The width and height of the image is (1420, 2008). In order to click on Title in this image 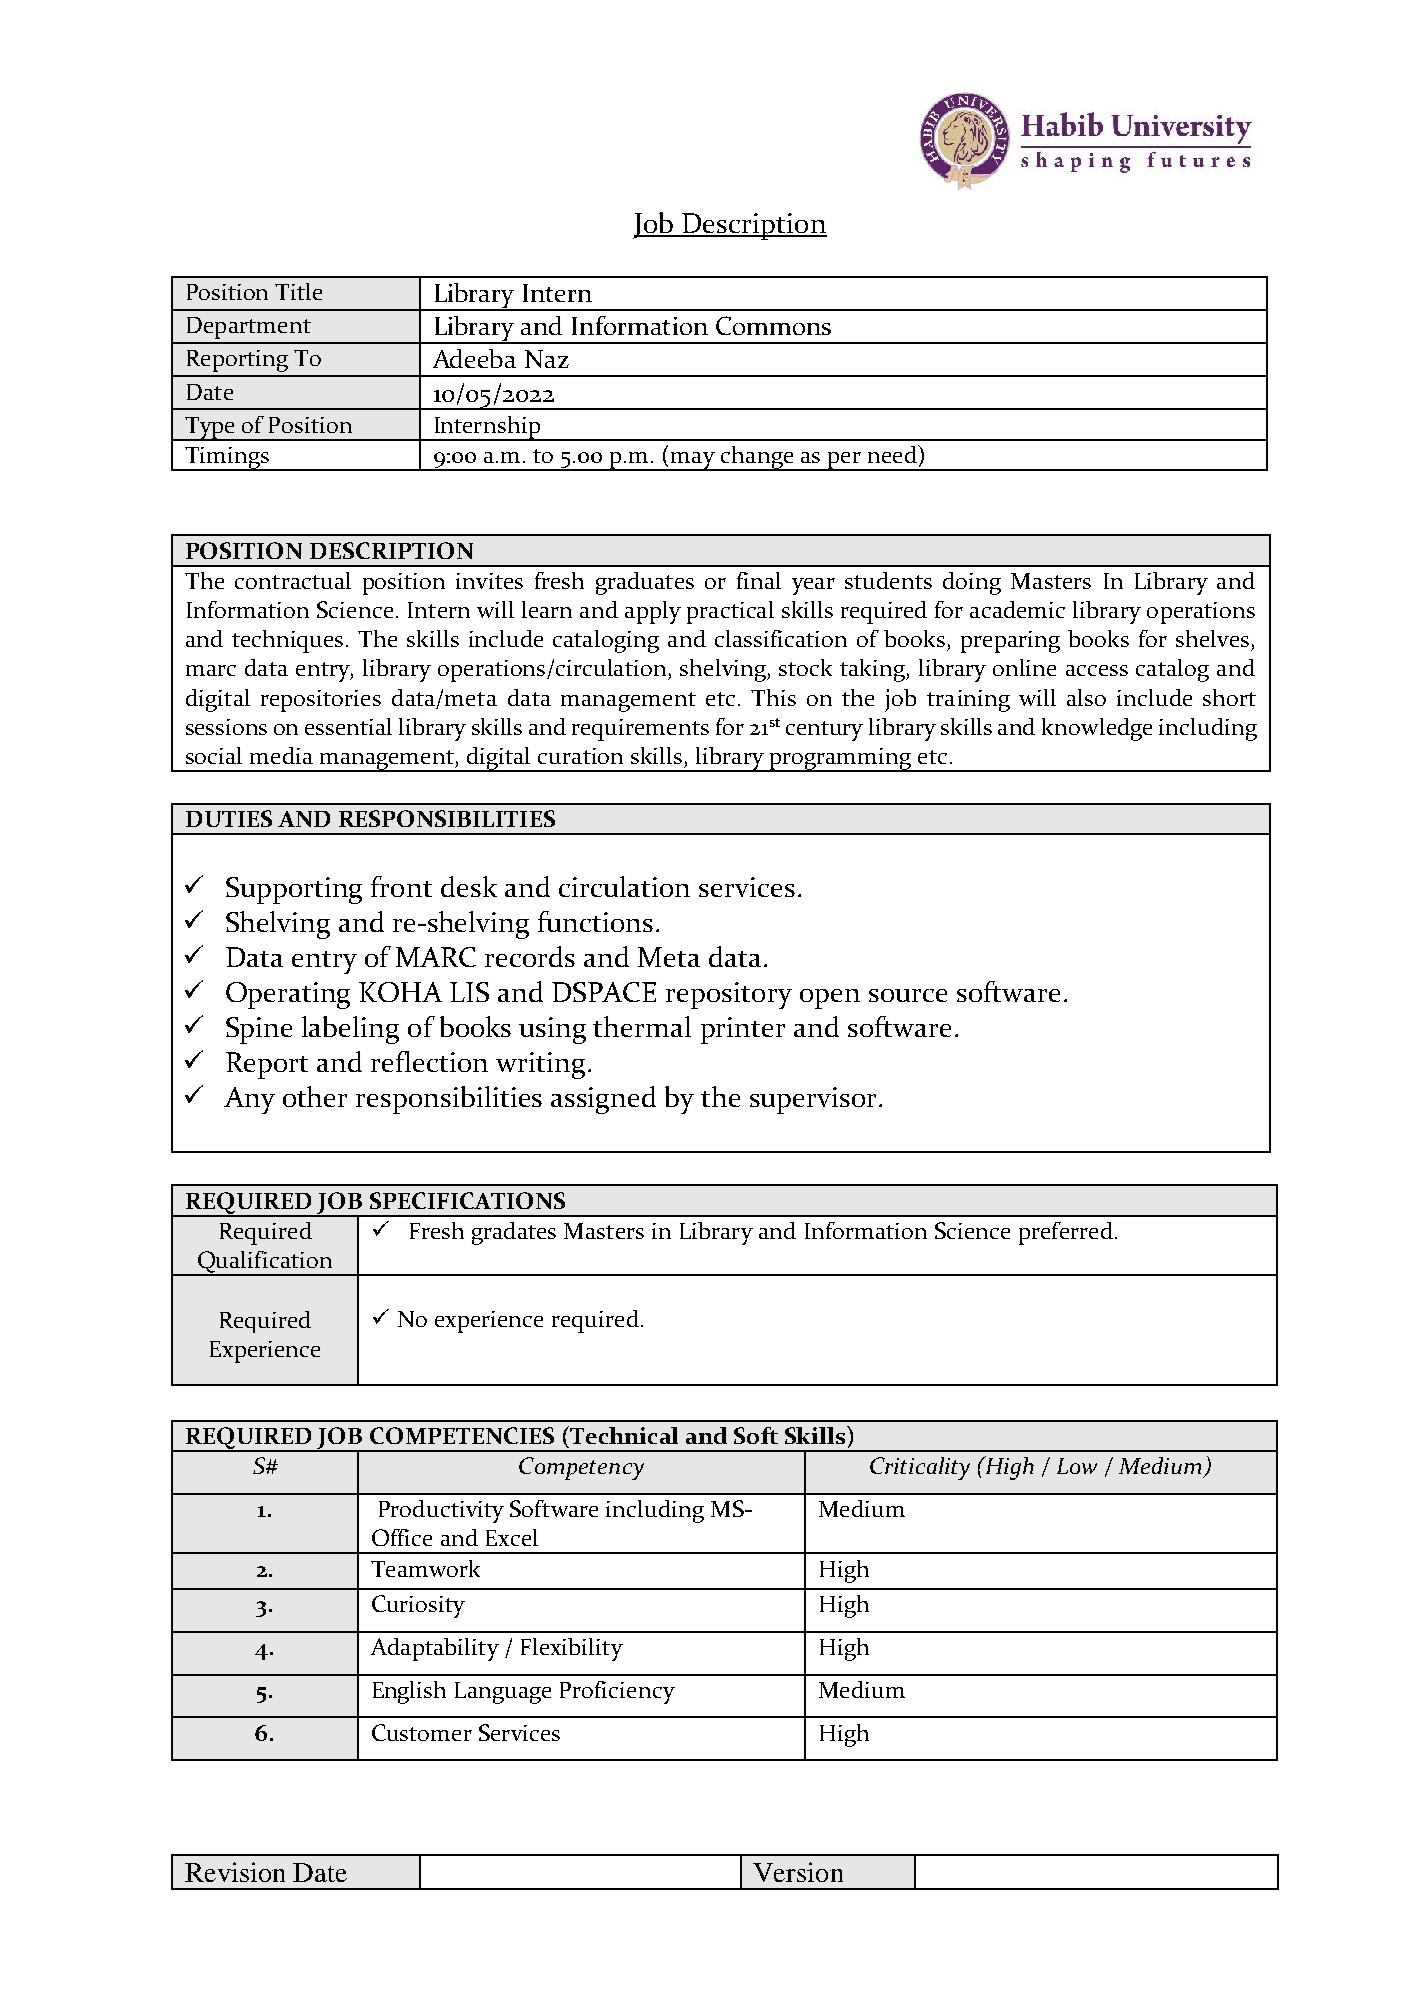, I will do `click(298, 291)`.
